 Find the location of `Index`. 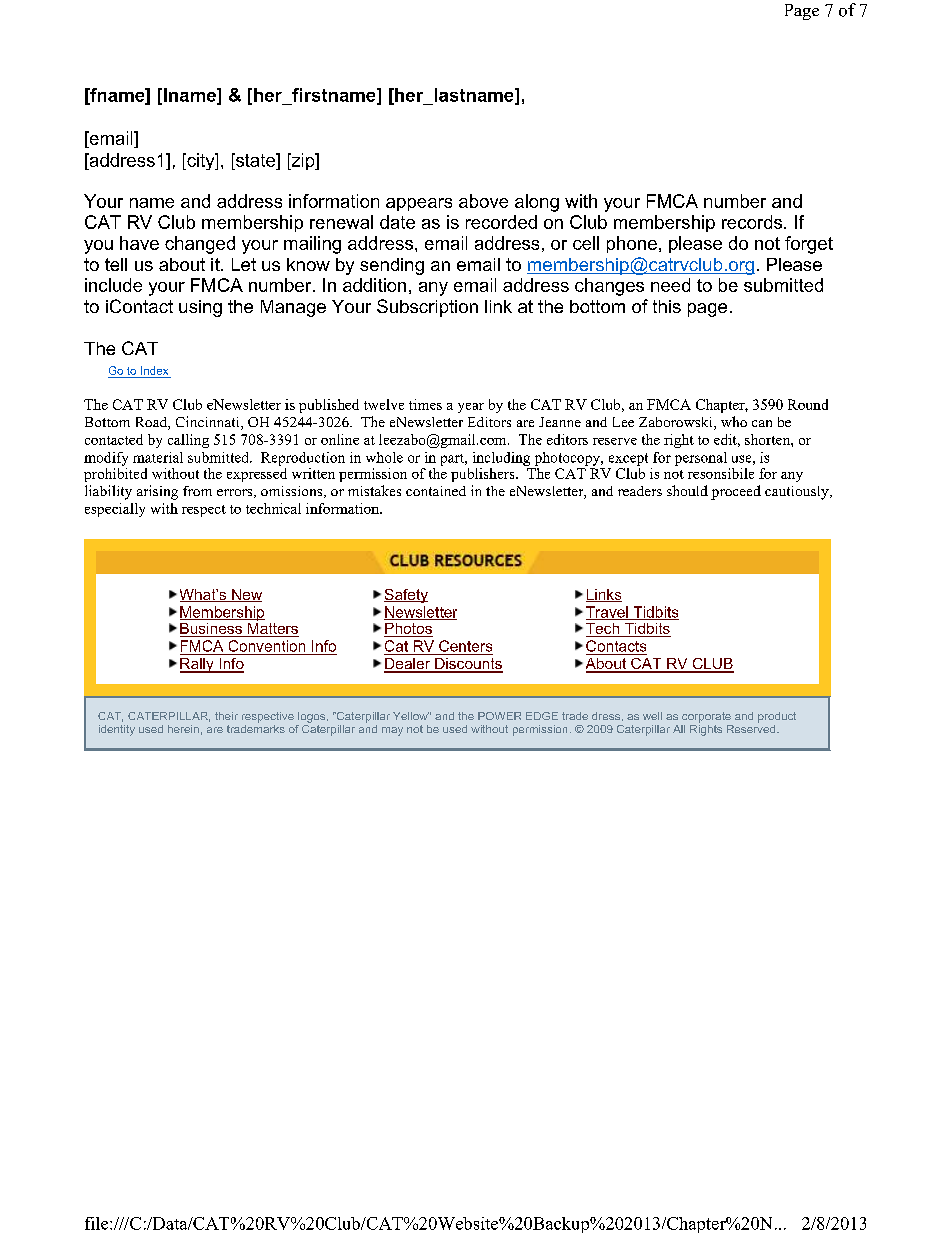

Index is located at coordinates (154, 370).
